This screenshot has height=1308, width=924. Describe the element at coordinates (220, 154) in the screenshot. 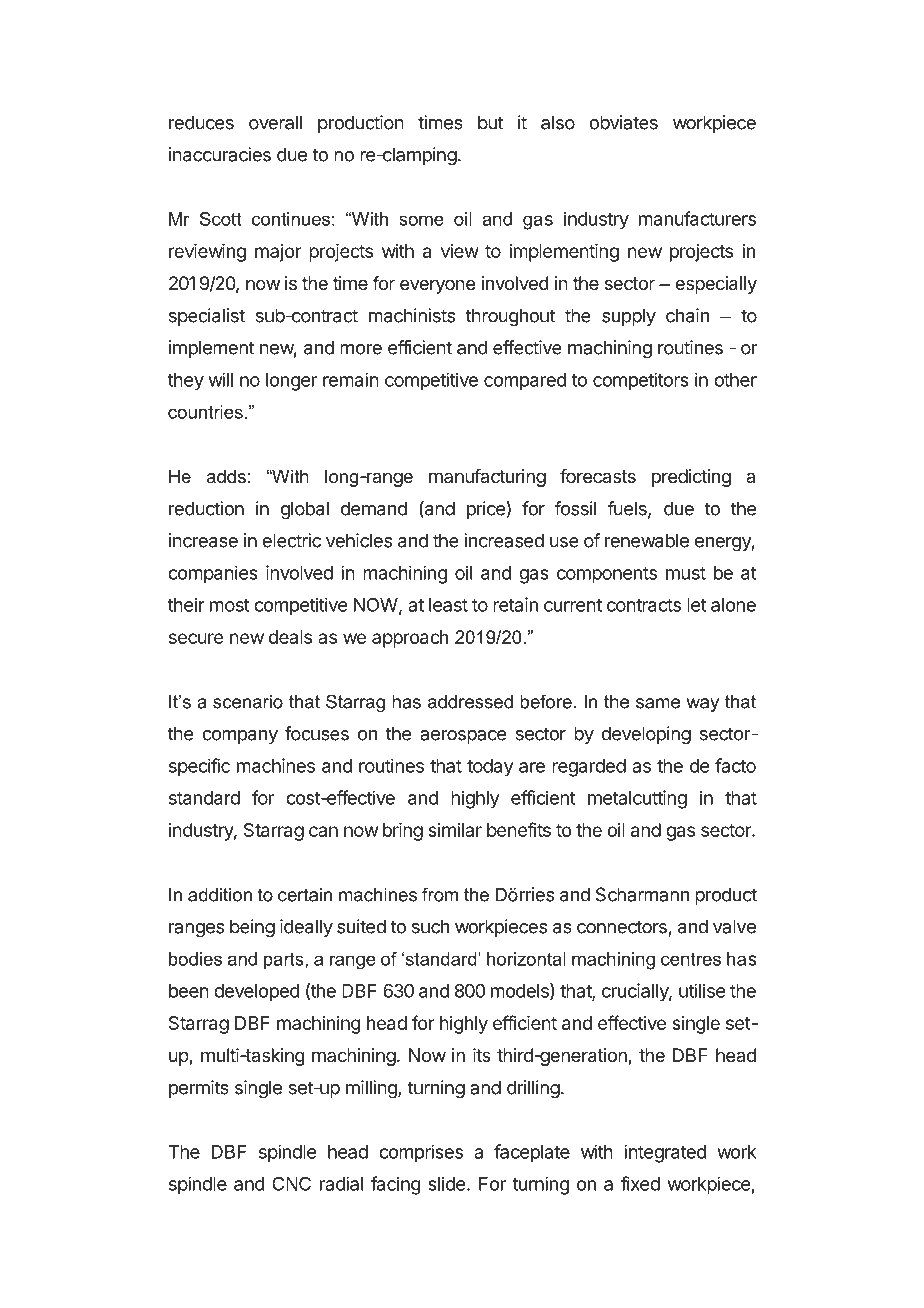

I see `inaccuracies` at that location.
